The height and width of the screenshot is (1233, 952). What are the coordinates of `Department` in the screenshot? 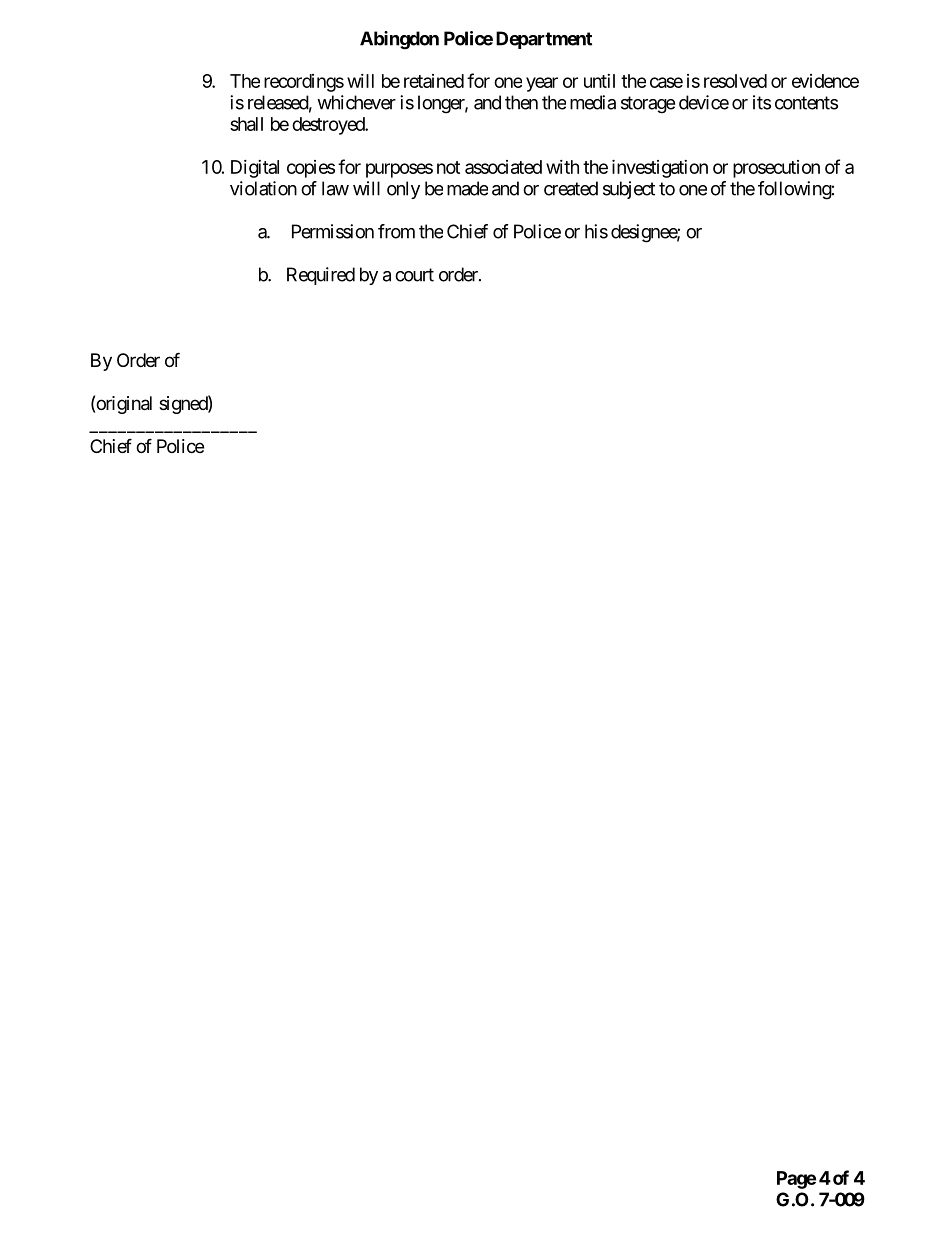 It's located at (544, 40).
